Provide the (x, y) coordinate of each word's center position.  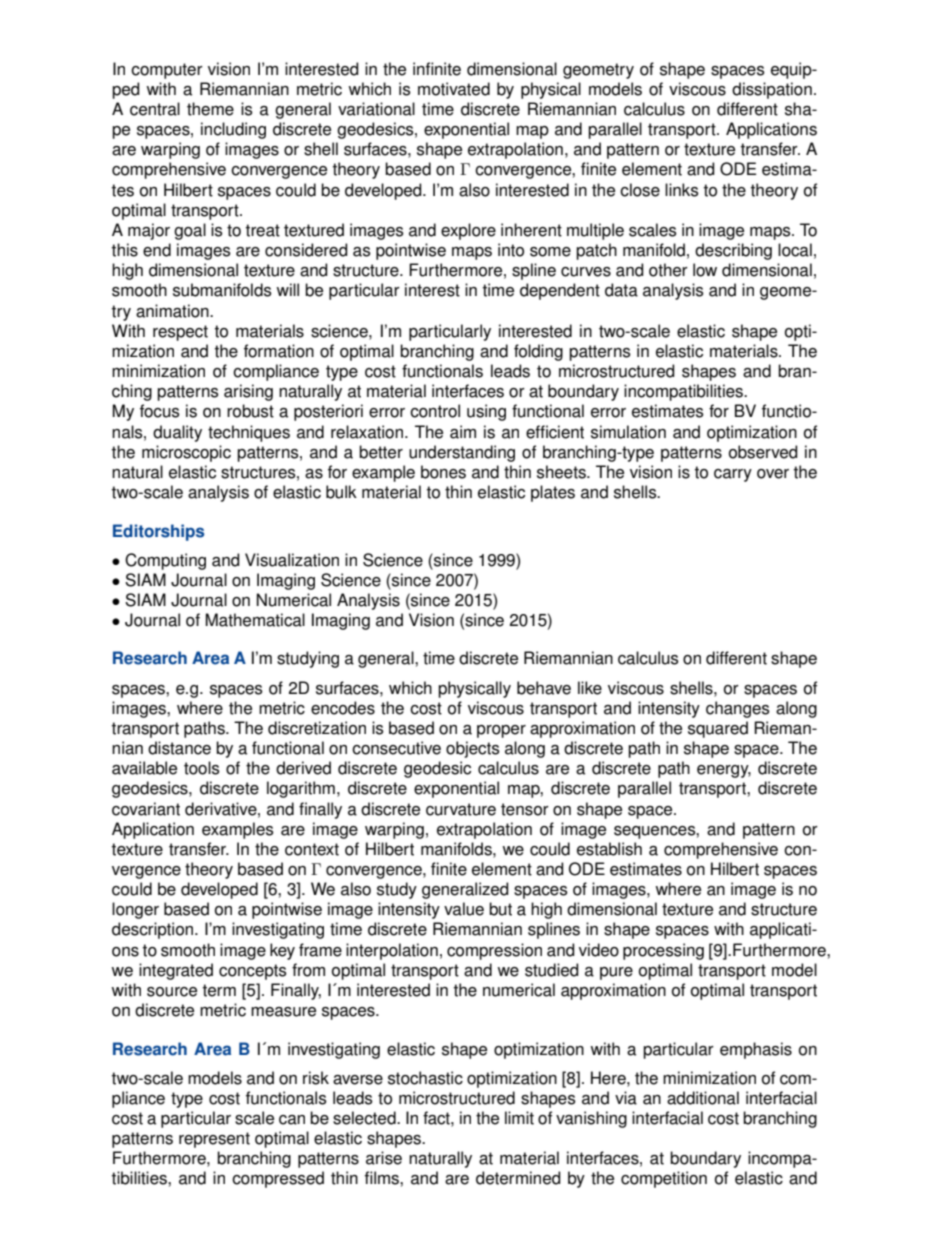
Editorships (158, 532)
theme (210, 109)
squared (718, 729)
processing (663, 951)
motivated (454, 89)
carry (733, 475)
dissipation (772, 90)
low (705, 270)
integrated (176, 971)
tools (202, 768)
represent (214, 1140)
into (511, 250)
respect (180, 333)
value (464, 909)
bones (443, 472)
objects (473, 749)
